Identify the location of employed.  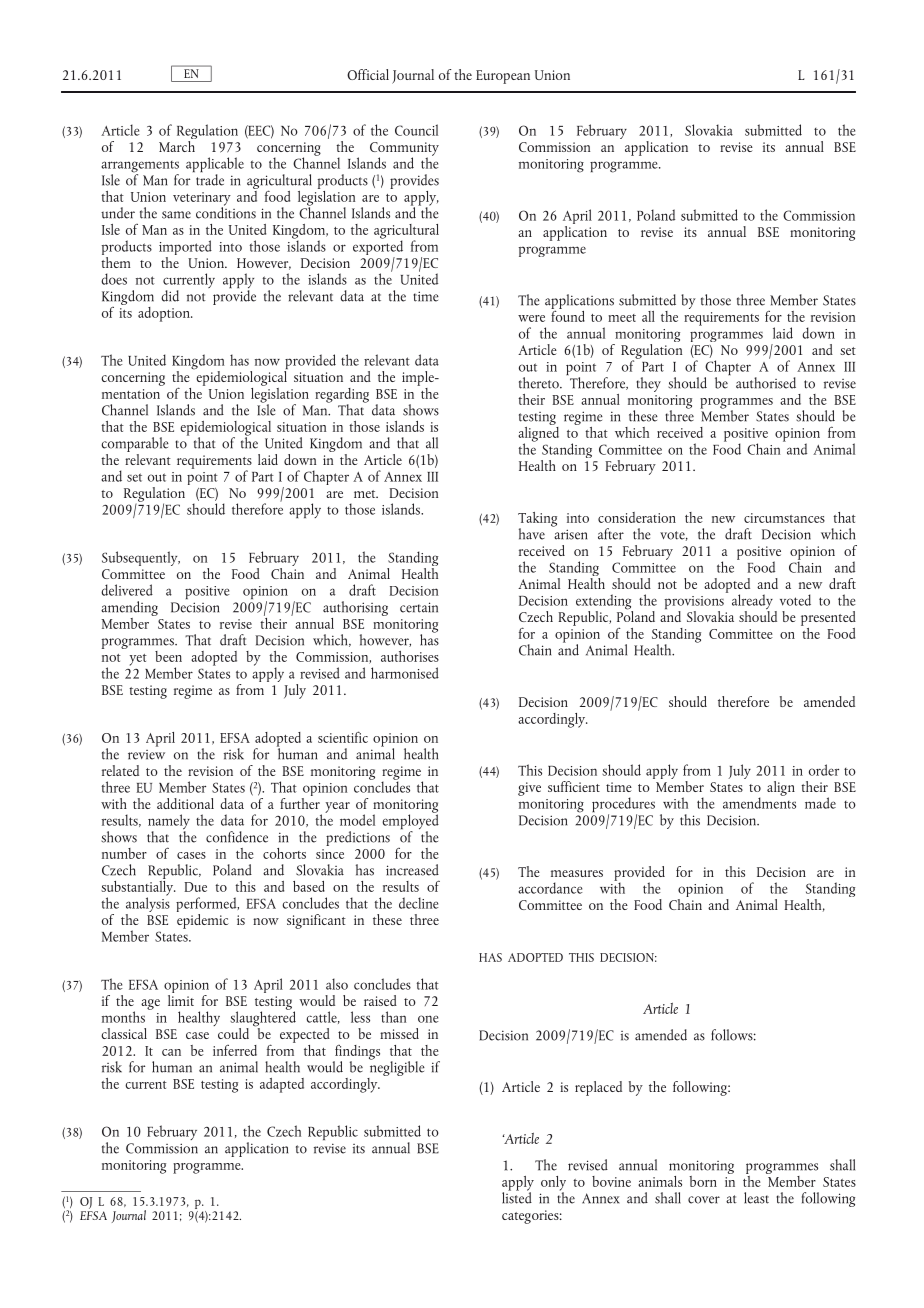
(410, 822).
